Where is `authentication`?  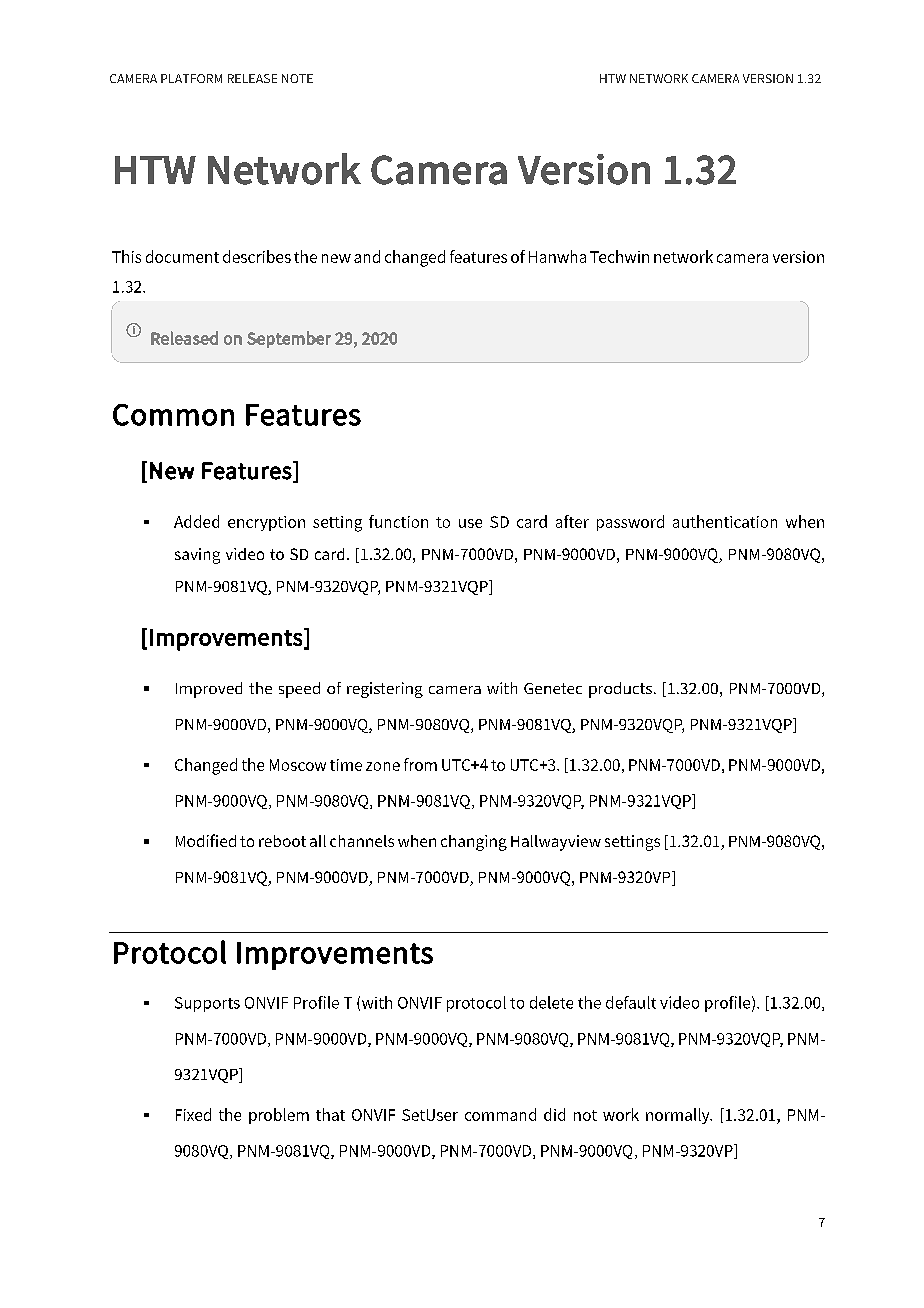 authentication is located at coordinates (725, 521).
